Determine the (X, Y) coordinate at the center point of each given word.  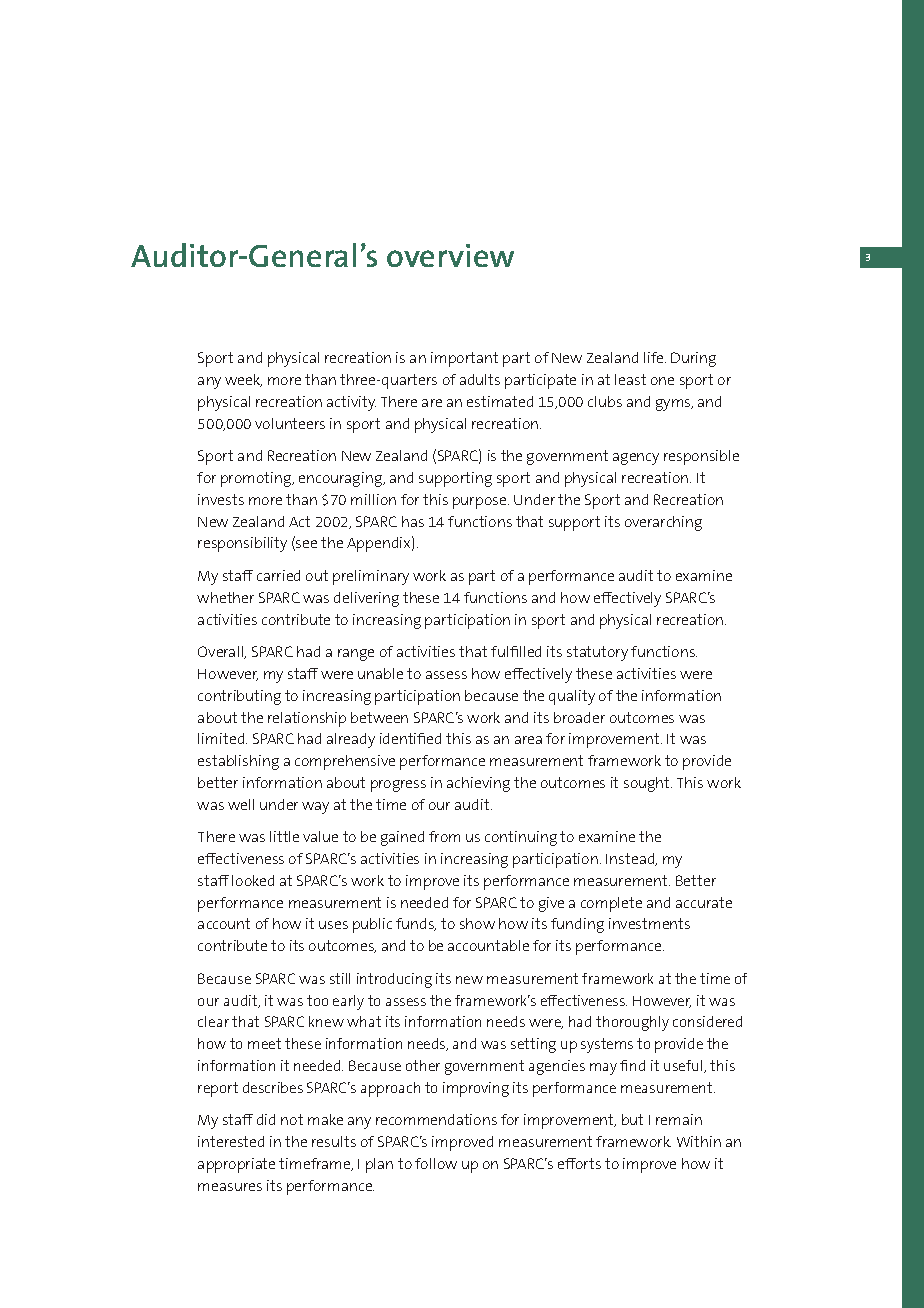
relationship (307, 719)
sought (648, 784)
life (655, 357)
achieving (478, 784)
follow (436, 1163)
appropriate (236, 1165)
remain (679, 1119)
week (243, 380)
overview (450, 255)
